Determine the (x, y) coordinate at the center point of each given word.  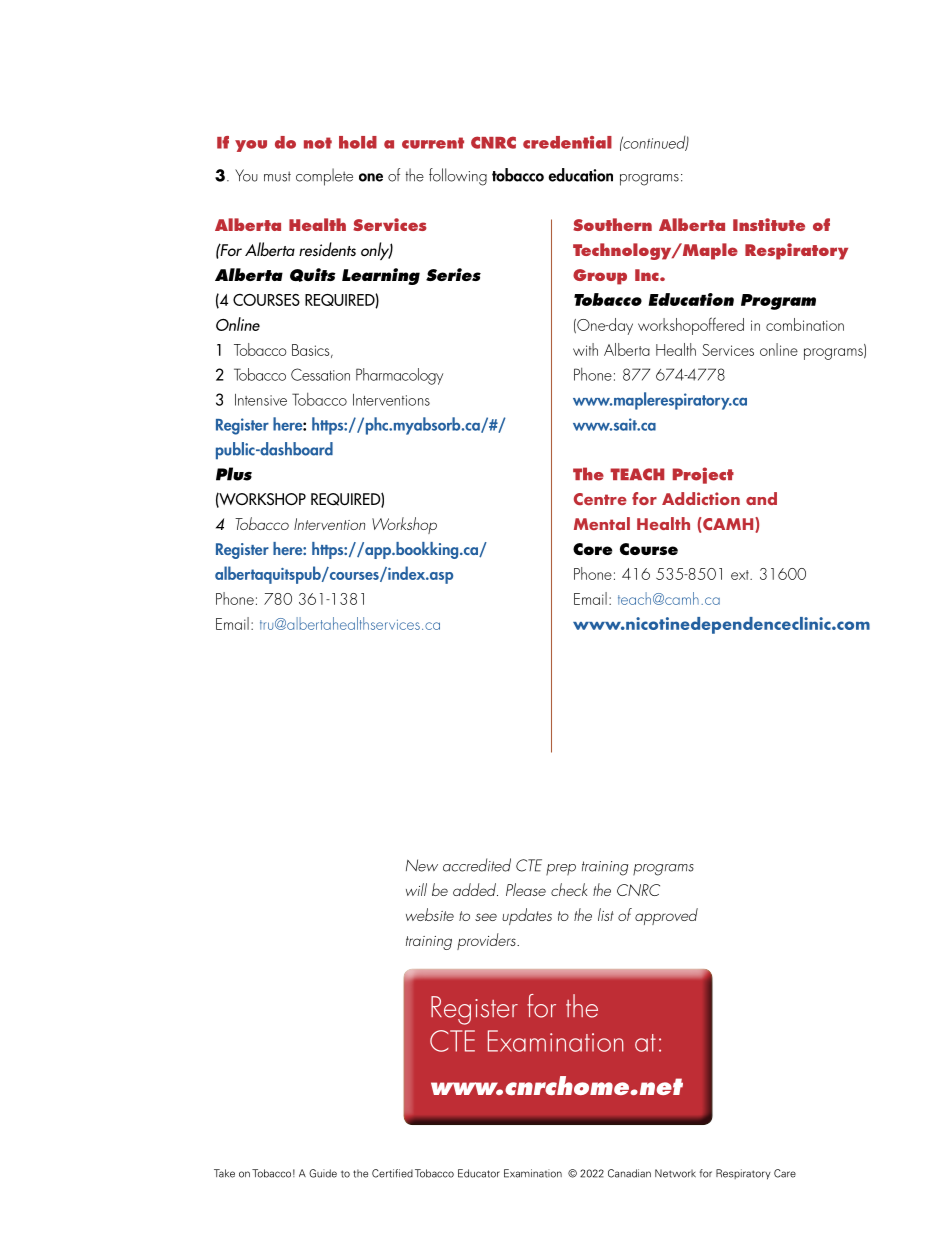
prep (561, 870)
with (585, 349)
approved (666, 916)
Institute (769, 224)
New (422, 865)
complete (324, 177)
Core (592, 549)
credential (567, 142)
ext (741, 575)
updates (527, 916)
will (416, 889)
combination (805, 324)
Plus (234, 474)
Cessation (320, 374)
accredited (477, 865)
